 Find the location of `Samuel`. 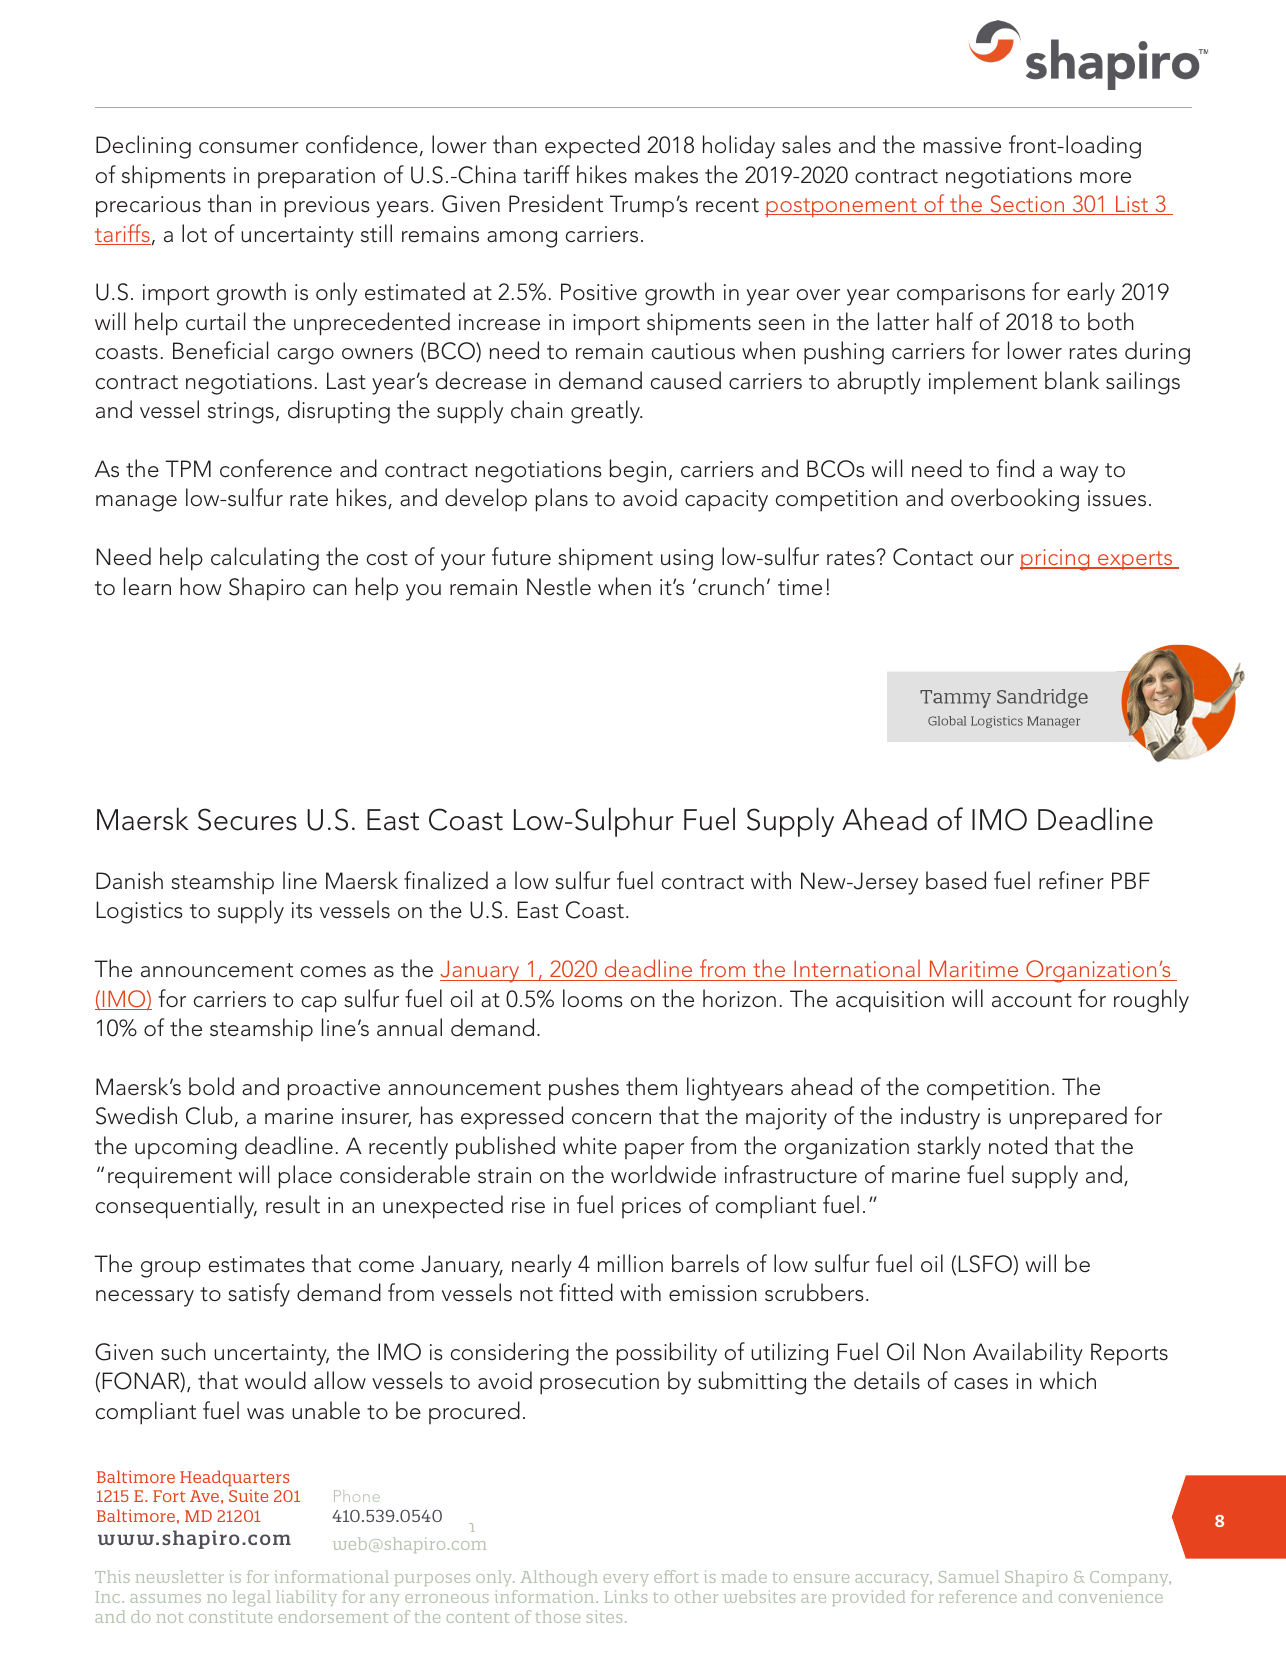

Samuel is located at coordinates (969, 1576).
